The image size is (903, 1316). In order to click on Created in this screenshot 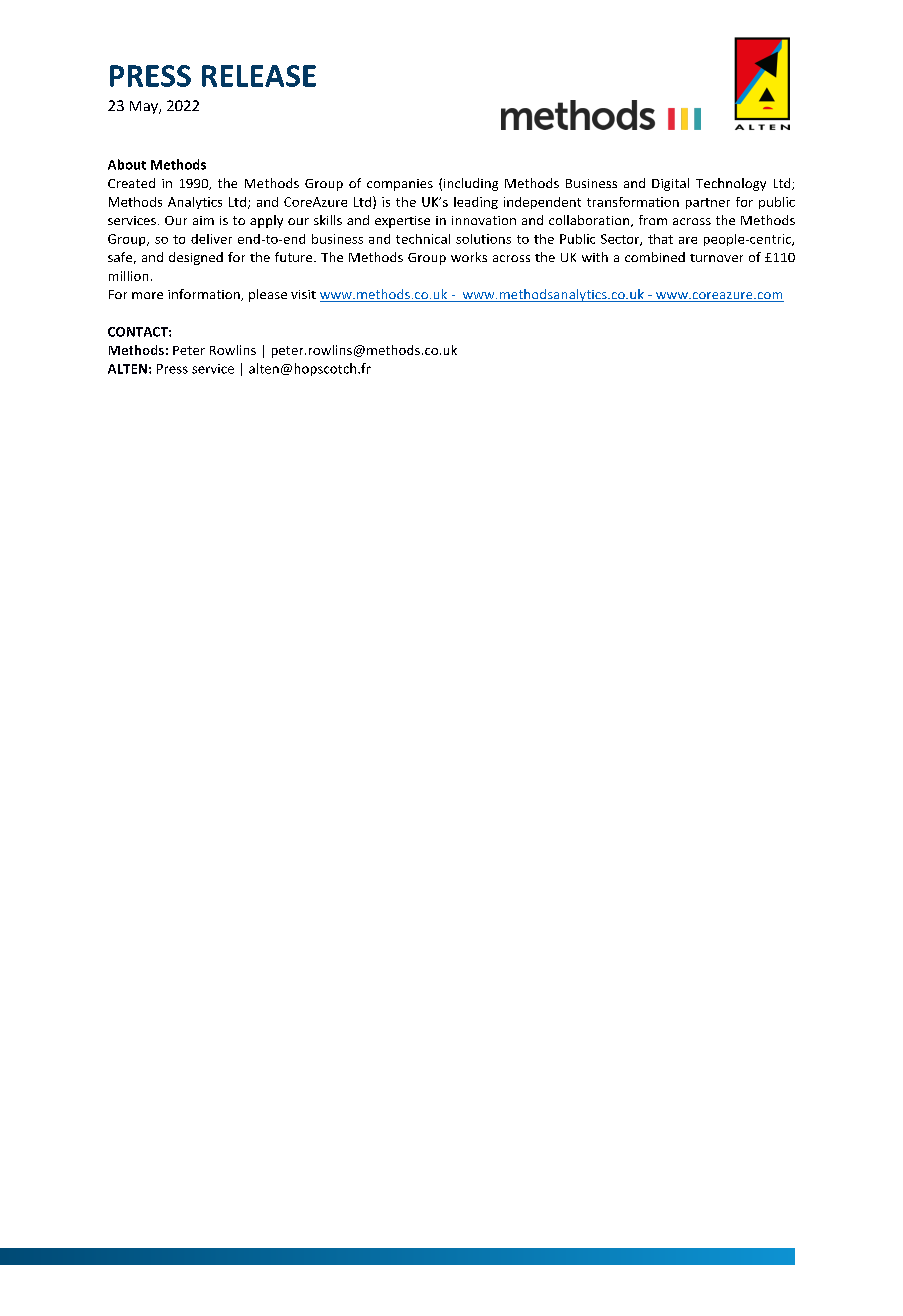, I will do `click(131, 183)`.
